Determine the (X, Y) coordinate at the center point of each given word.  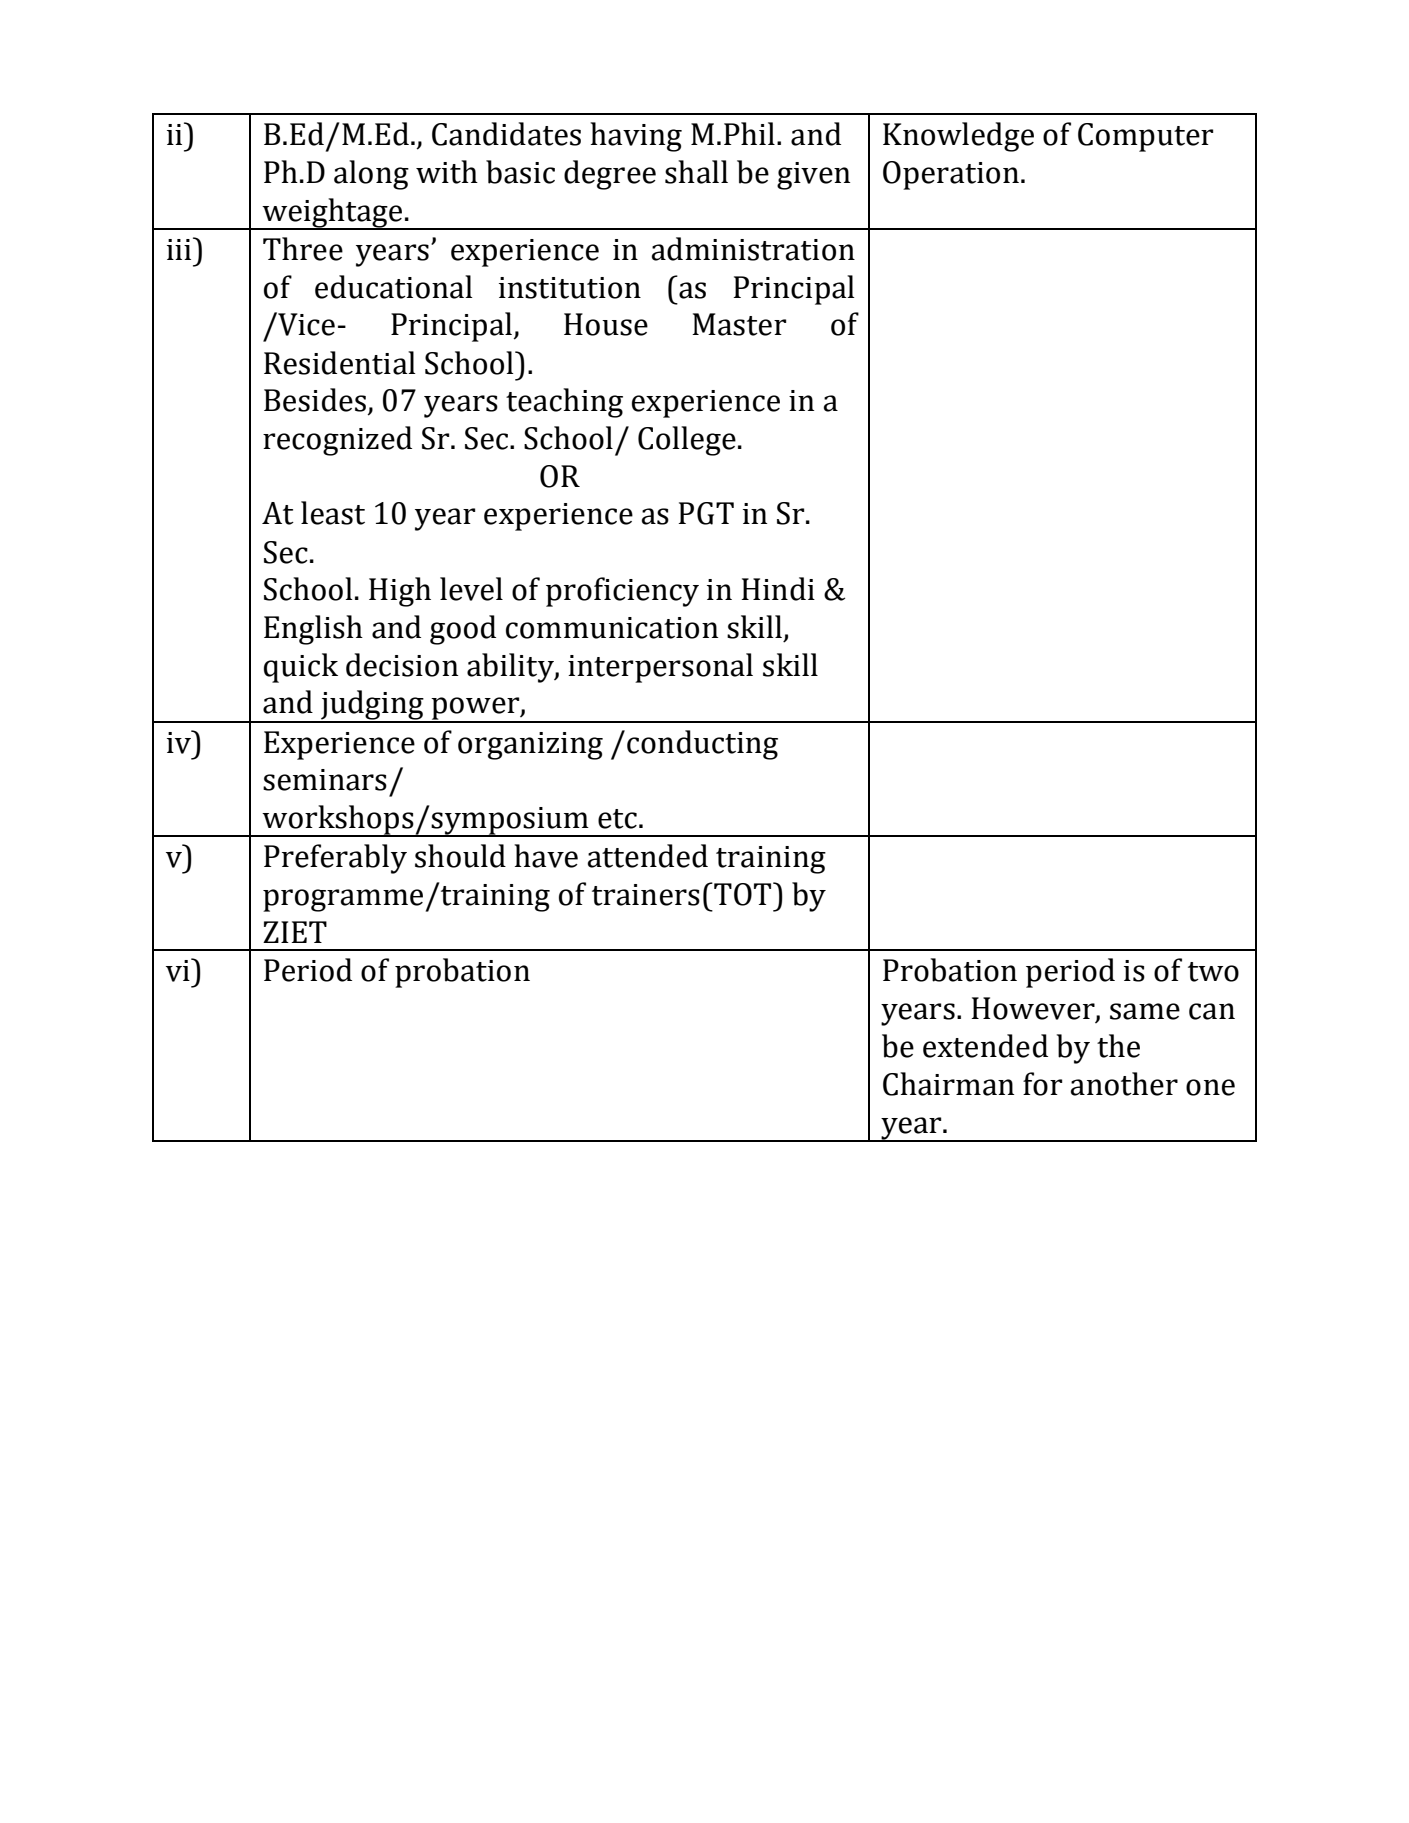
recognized (337, 441)
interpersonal (660, 668)
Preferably (335, 859)
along (371, 175)
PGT (706, 513)
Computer (1145, 137)
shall (696, 172)
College (687, 441)
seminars (325, 780)
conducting (702, 745)
